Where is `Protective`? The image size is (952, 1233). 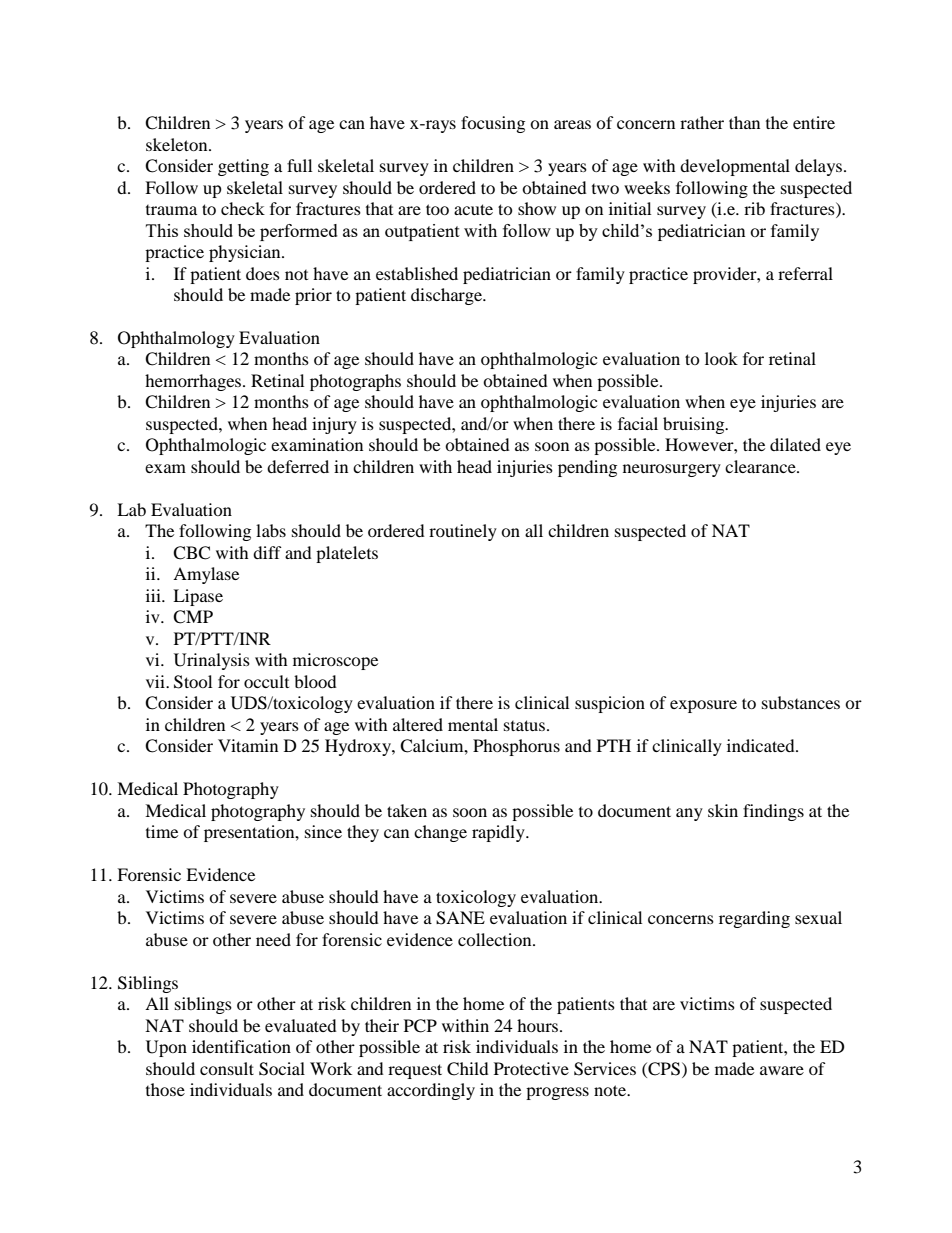
Protective is located at coordinates (531, 1068).
